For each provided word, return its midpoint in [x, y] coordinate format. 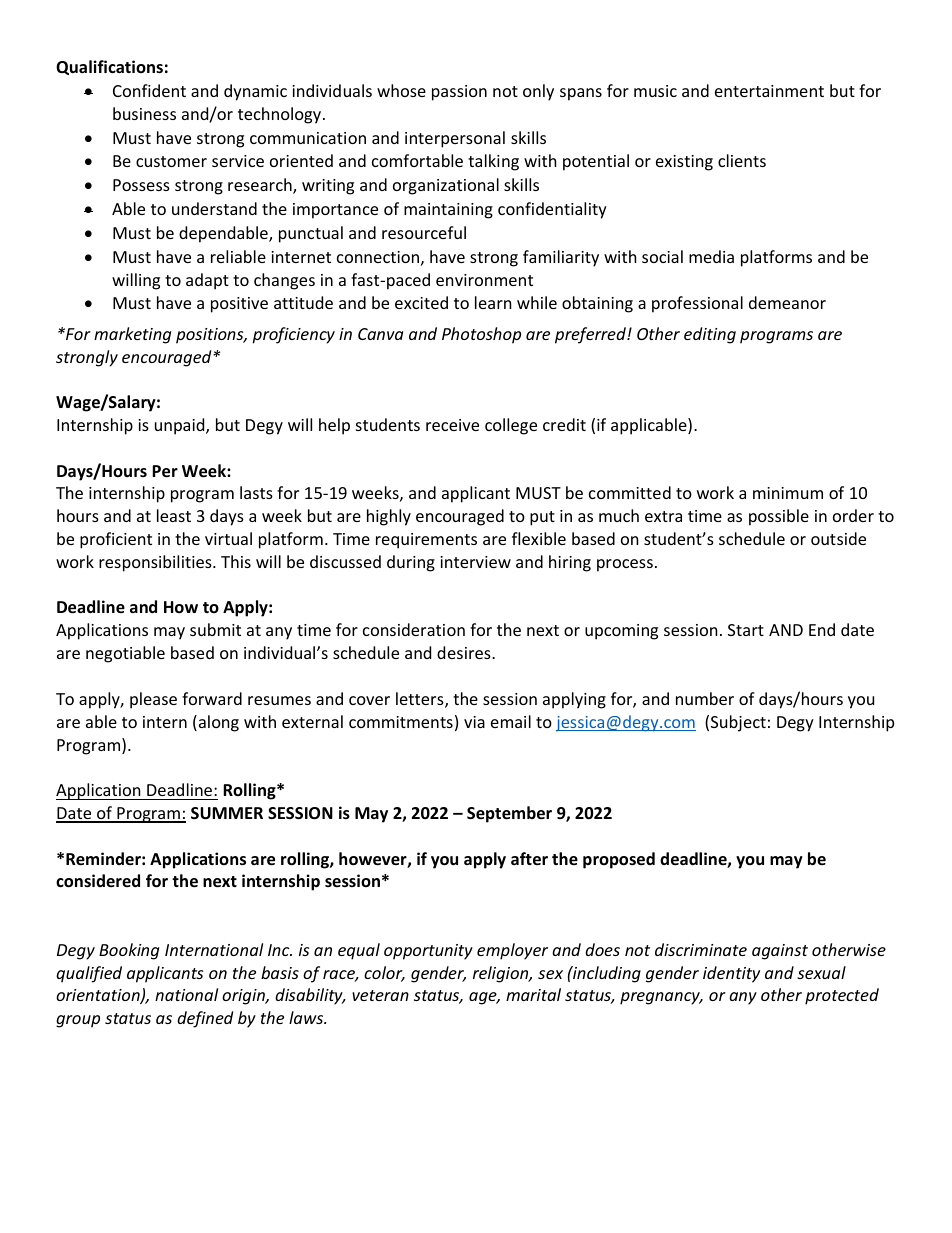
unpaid [181, 426]
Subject [738, 723]
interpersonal [455, 139]
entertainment [769, 91]
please [153, 700]
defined [205, 1019]
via [474, 722]
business [144, 113]
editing [710, 335]
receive [452, 425]
